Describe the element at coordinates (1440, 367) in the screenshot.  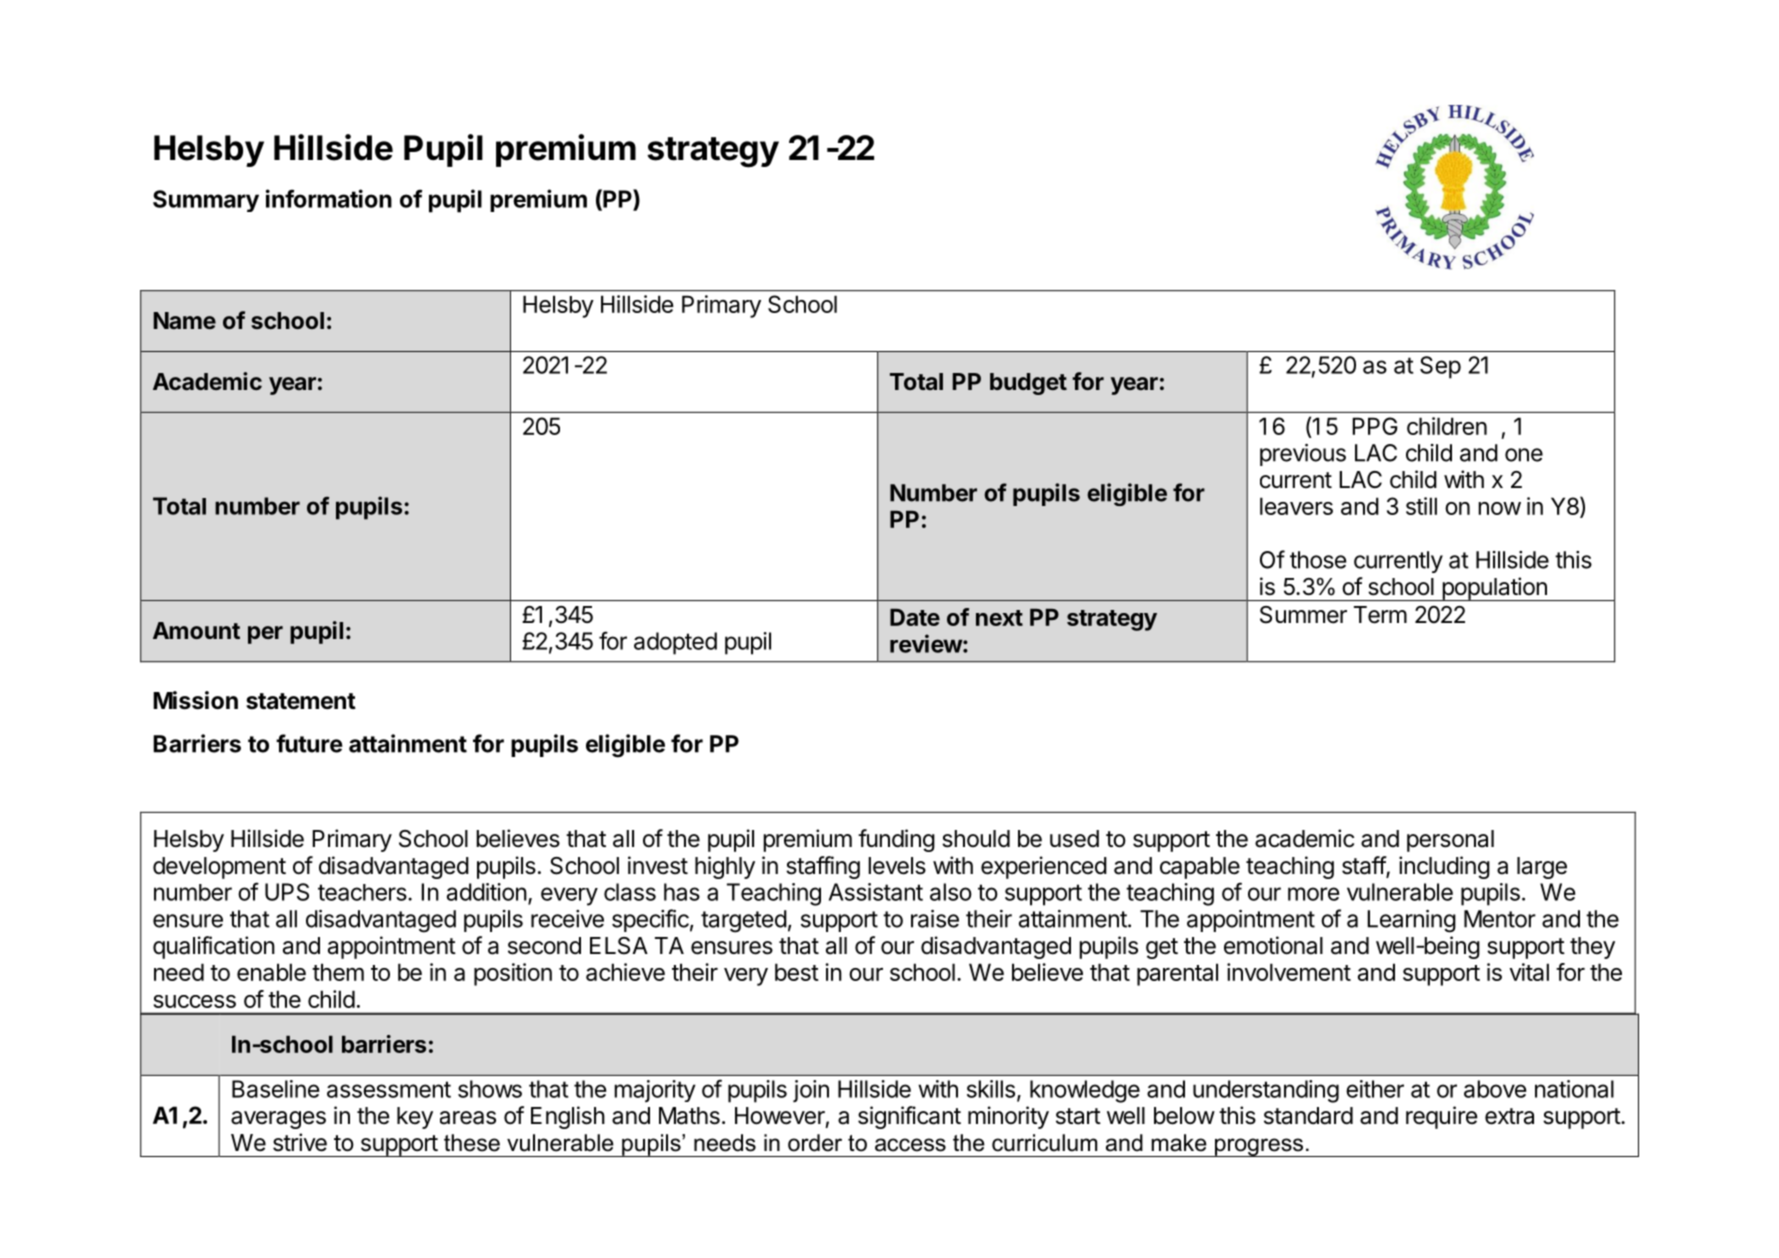
I see `Sep` at that location.
